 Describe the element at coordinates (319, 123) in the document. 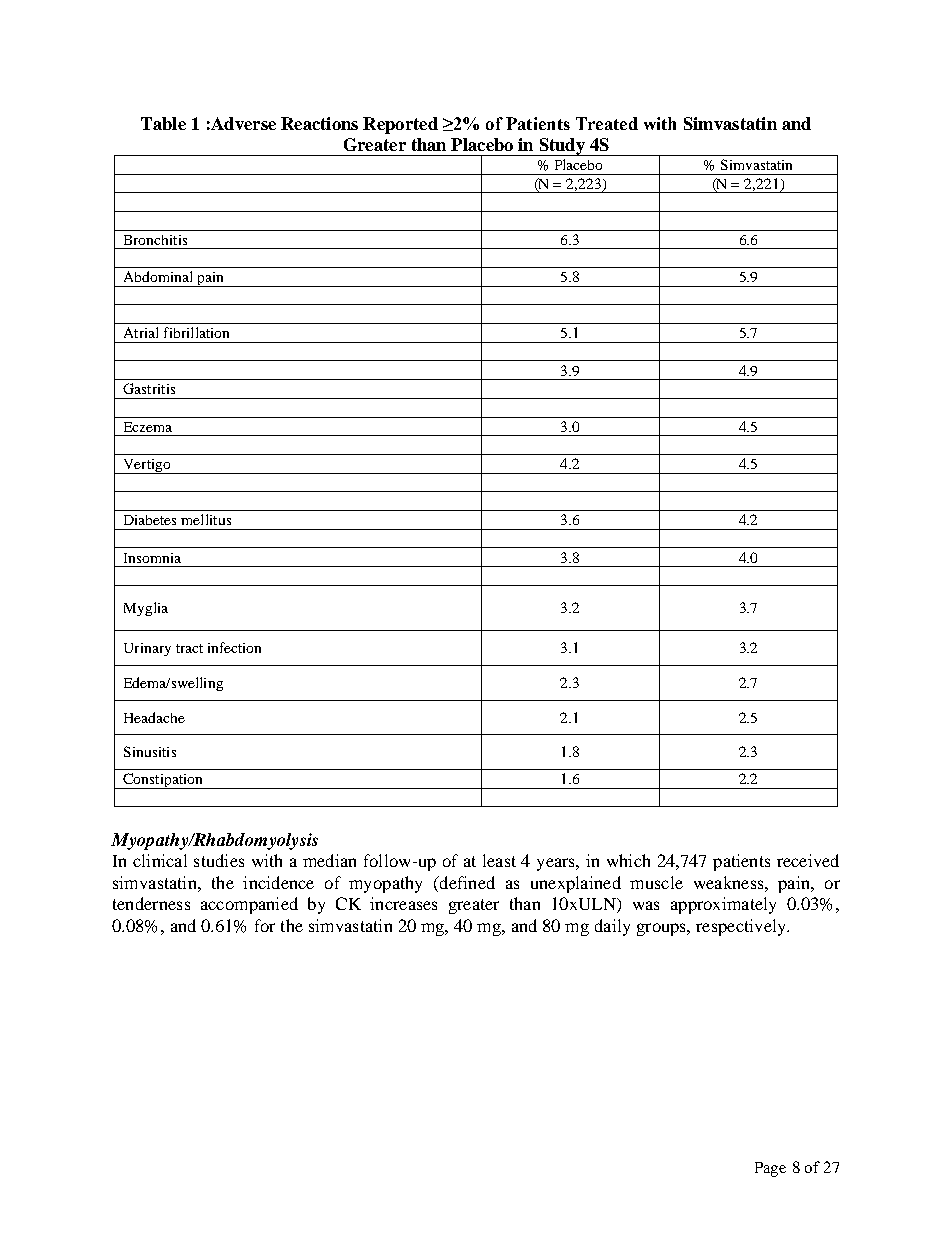

I see `Reactions` at that location.
